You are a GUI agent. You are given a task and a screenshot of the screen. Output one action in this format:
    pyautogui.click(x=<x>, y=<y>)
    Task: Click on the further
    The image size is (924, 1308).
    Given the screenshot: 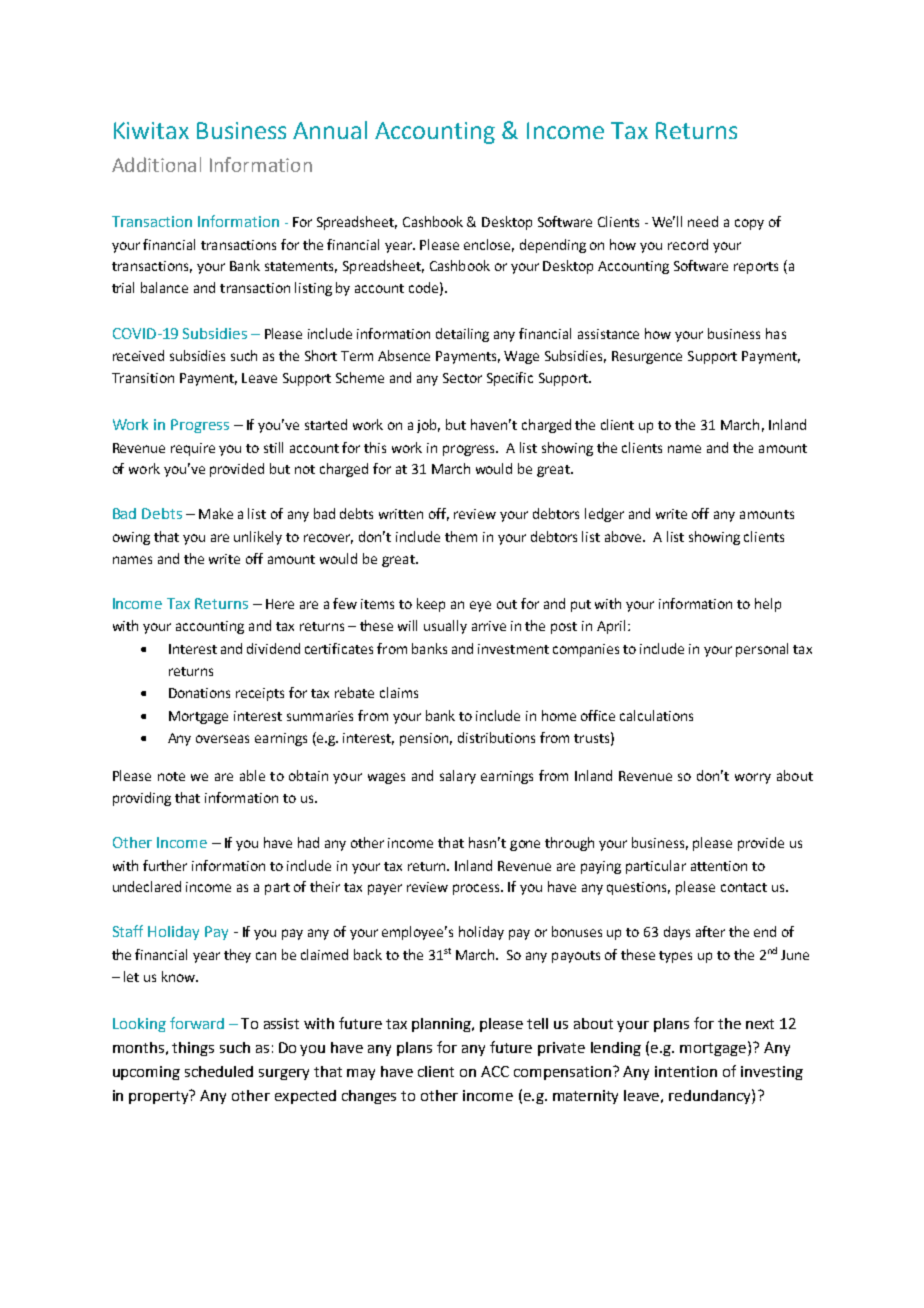 What is the action you would take?
    pyautogui.click(x=165, y=865)
